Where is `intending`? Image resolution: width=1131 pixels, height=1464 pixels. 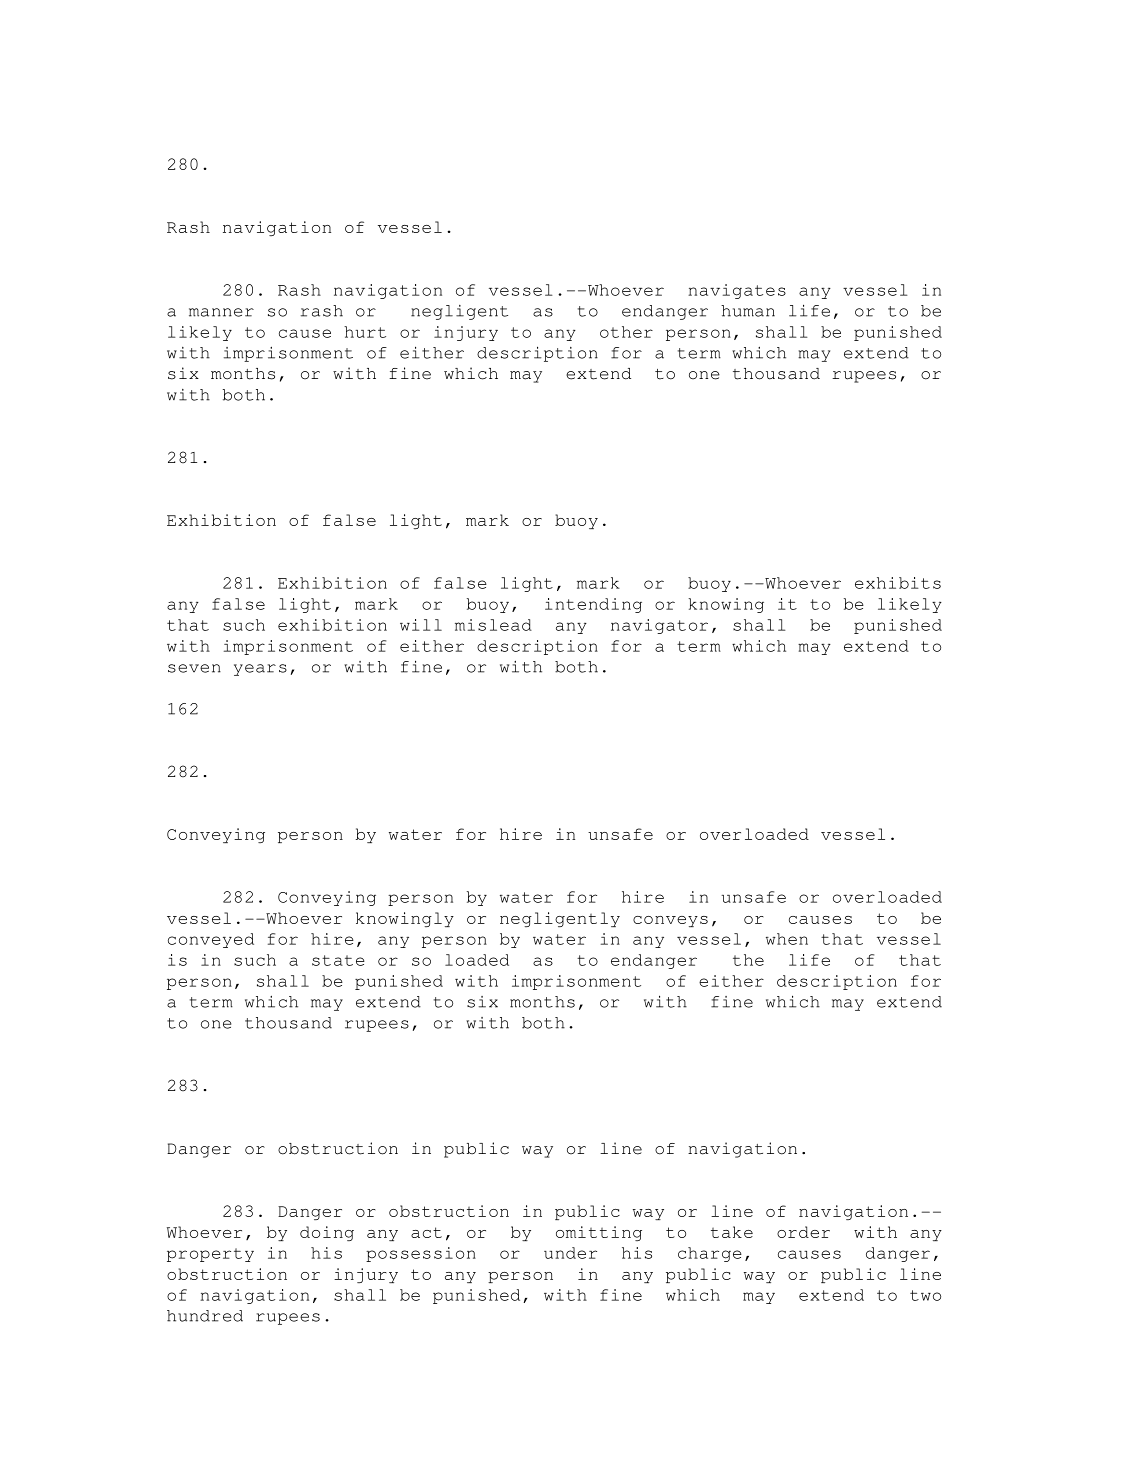 intending is located at coordinates (593, 605).
